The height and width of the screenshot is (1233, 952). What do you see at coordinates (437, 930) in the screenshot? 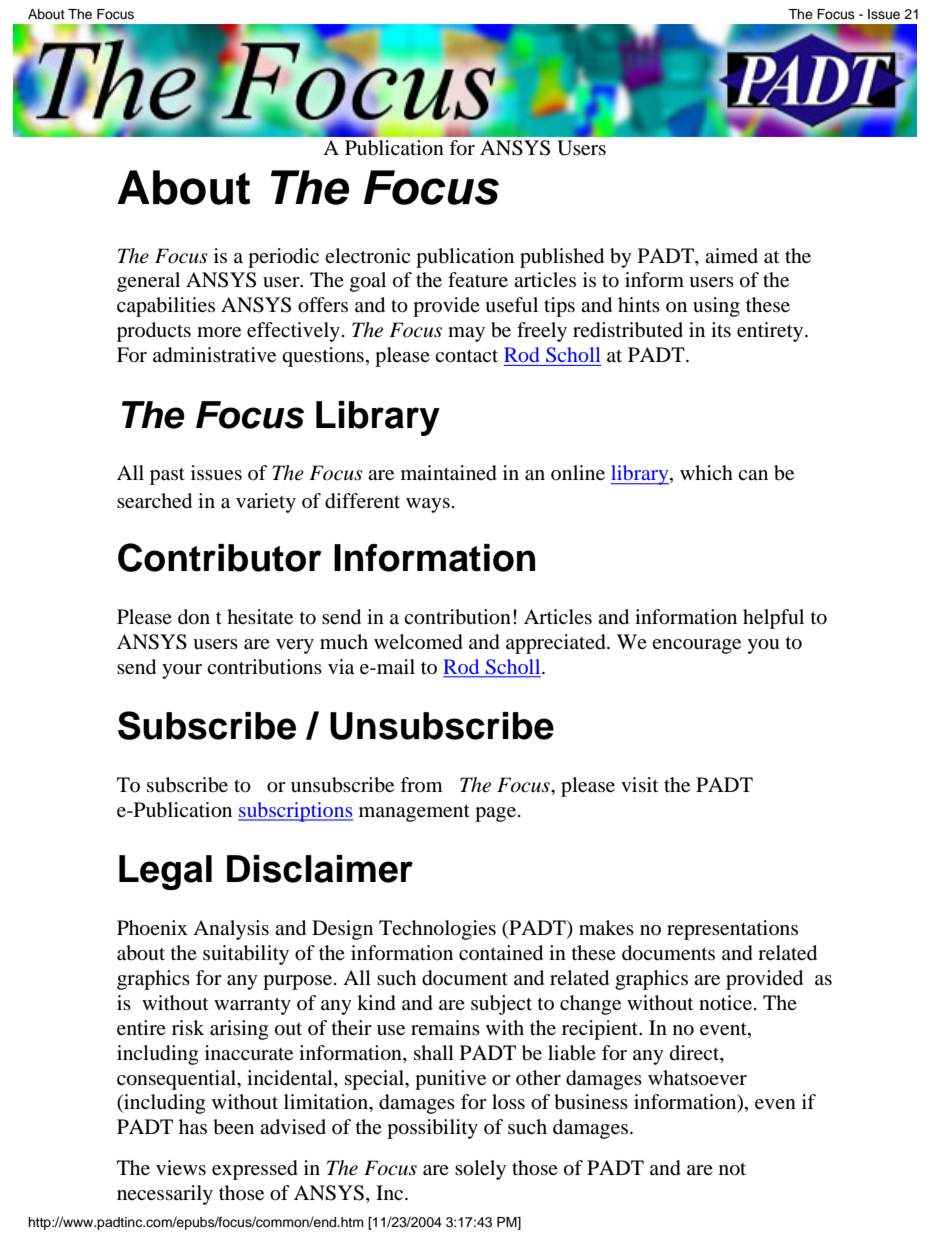
I see `Technologies` at bounding box center [437, 930].
